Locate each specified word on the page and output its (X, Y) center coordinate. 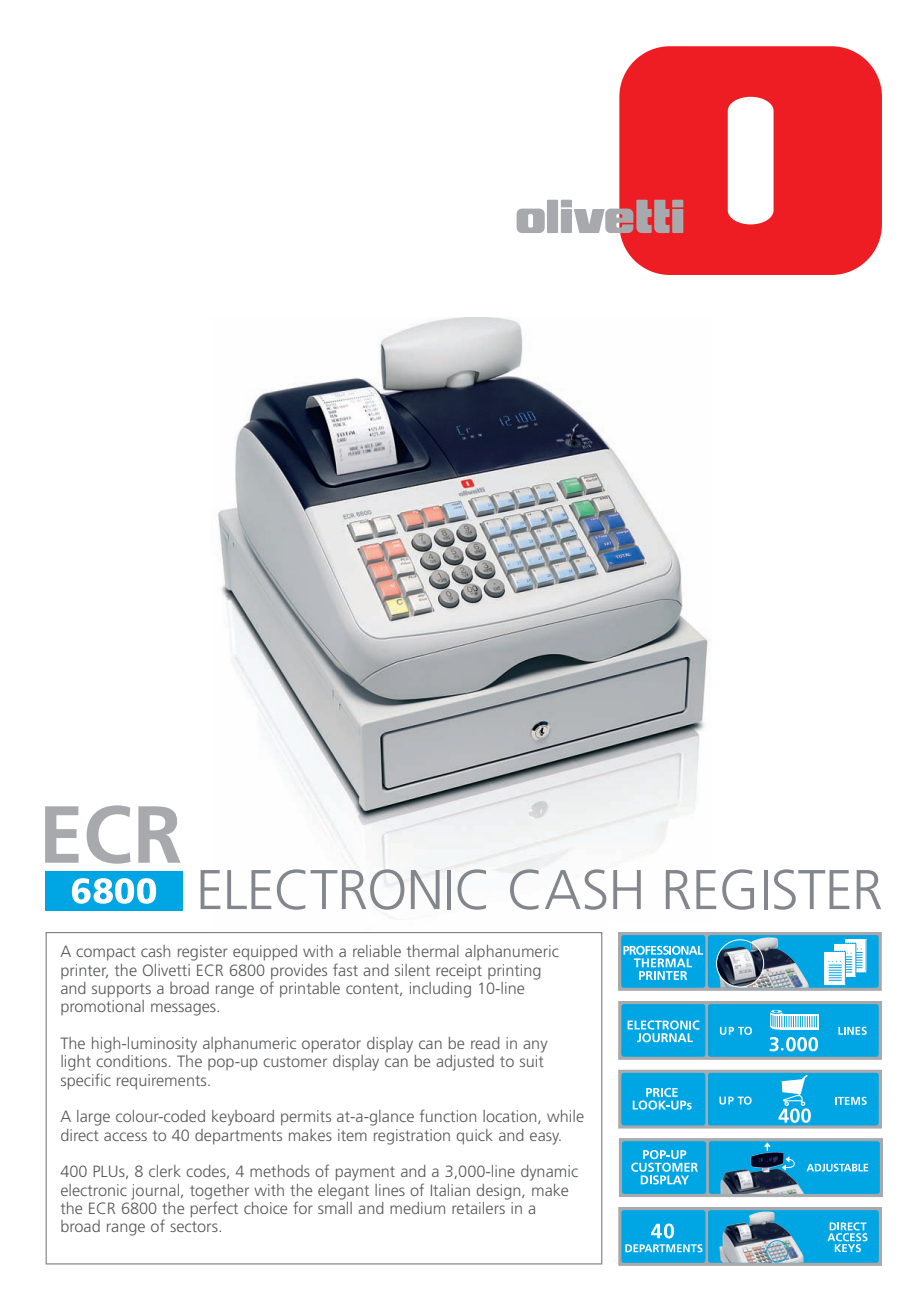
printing (514, 972)
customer (295, 1061)
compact (106, 953)
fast (345, 969)
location (511, 1117)
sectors (195, 1226)
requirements (163, 1082)
